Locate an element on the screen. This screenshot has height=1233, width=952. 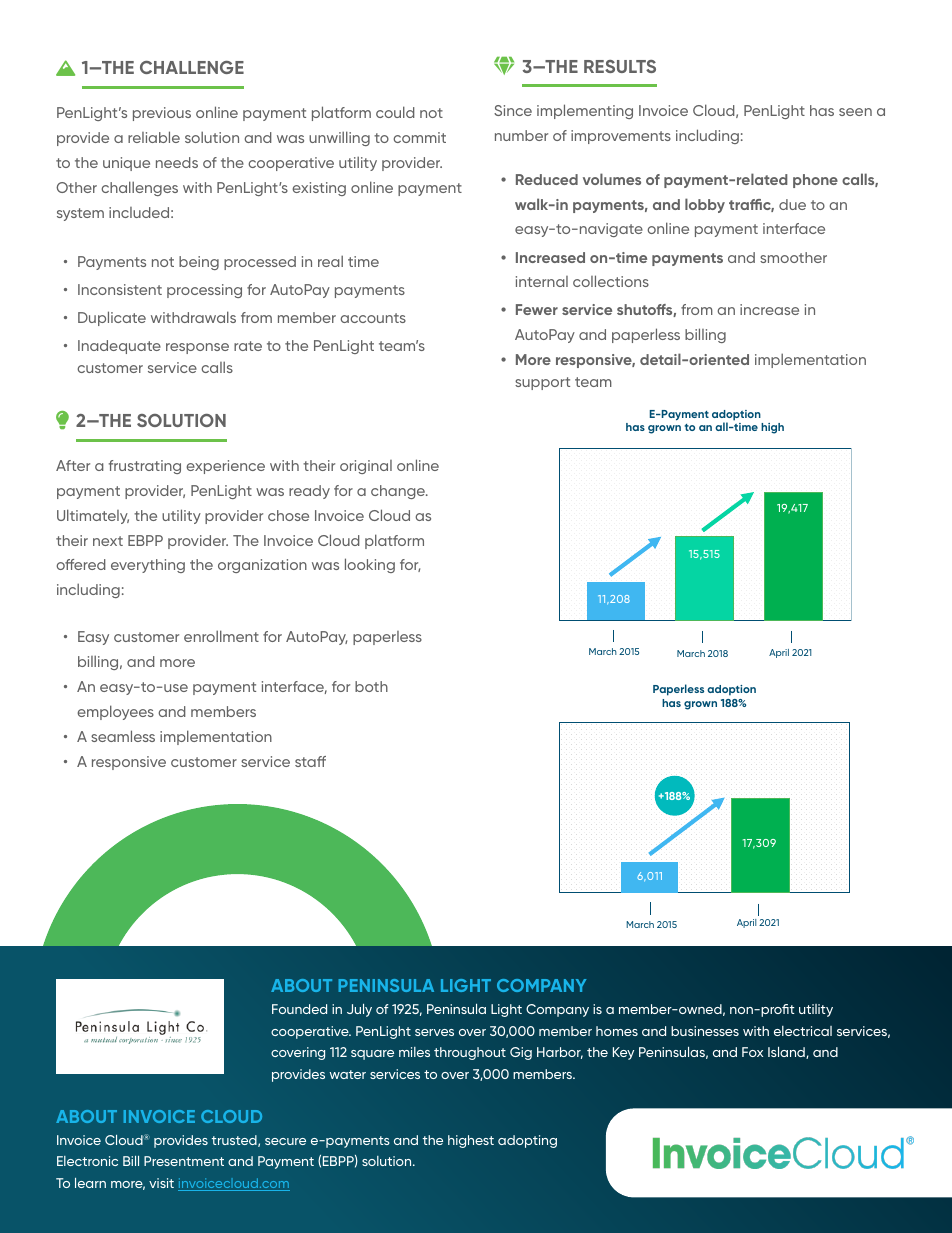
Since is located at coordinates (513, 110).
